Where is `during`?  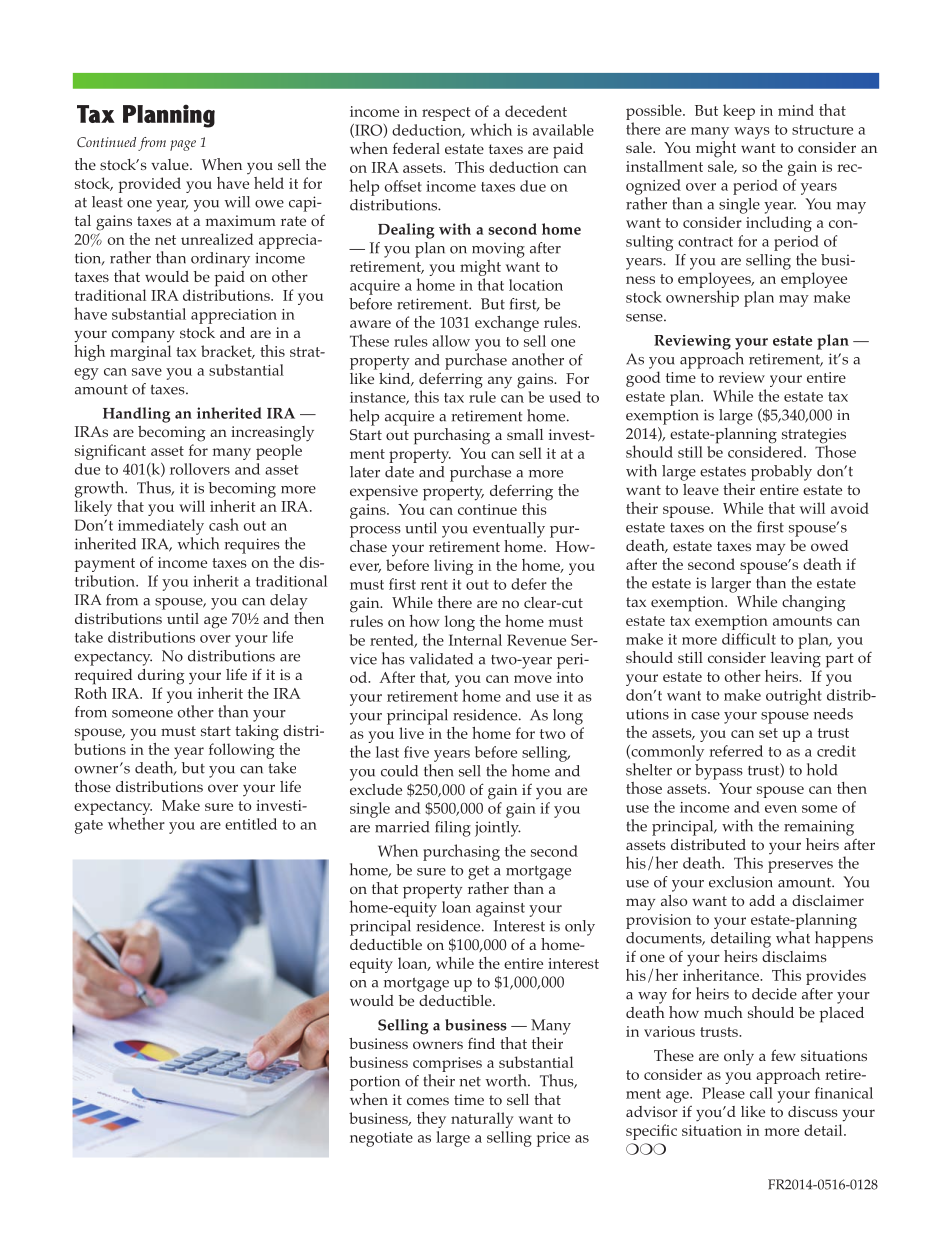
during is located at coordinates (161, 677).
